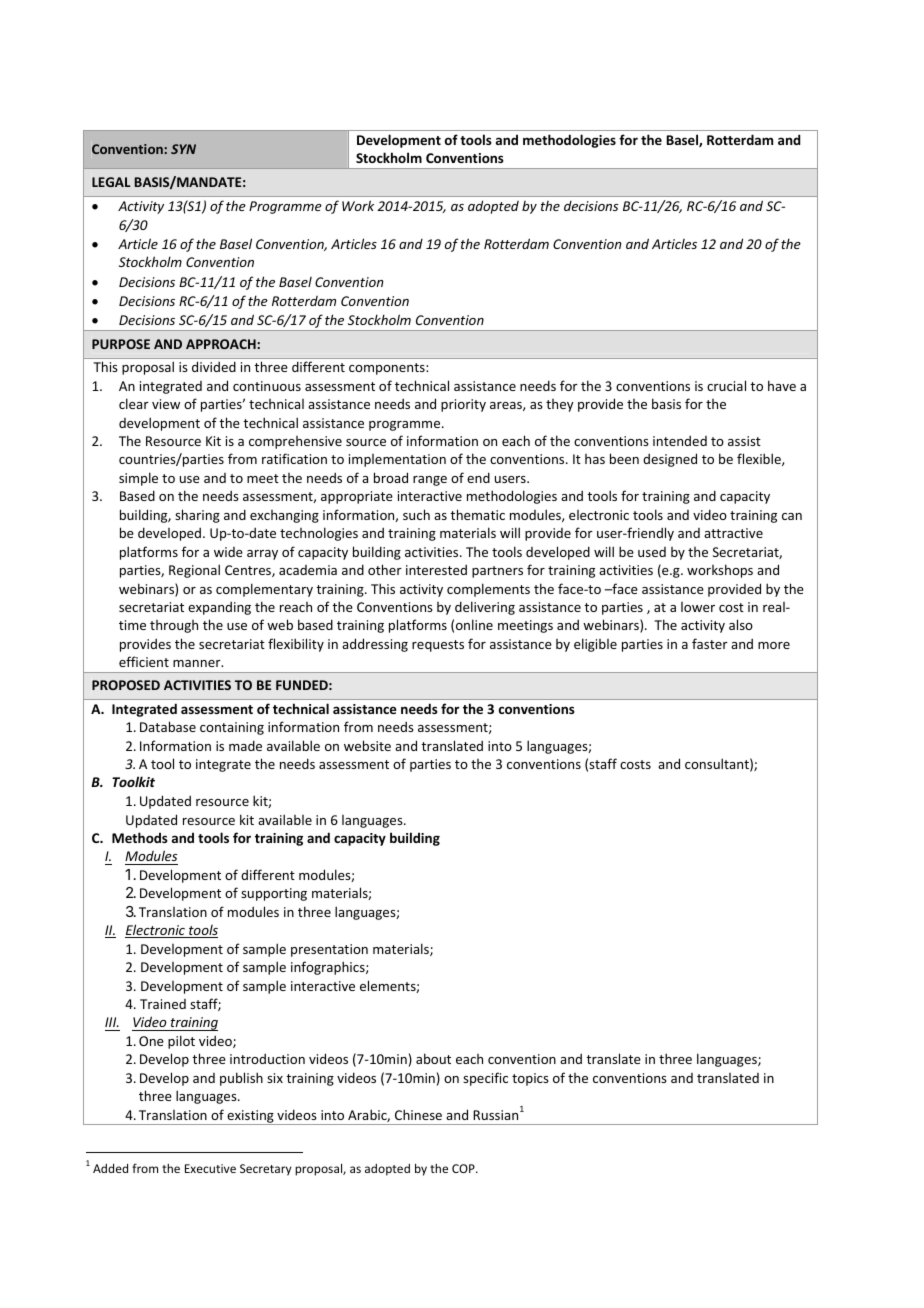  What do you see at coordinates (183, 149) in the screenshot?
I see `SYN` at bounding box center [183, 149].
